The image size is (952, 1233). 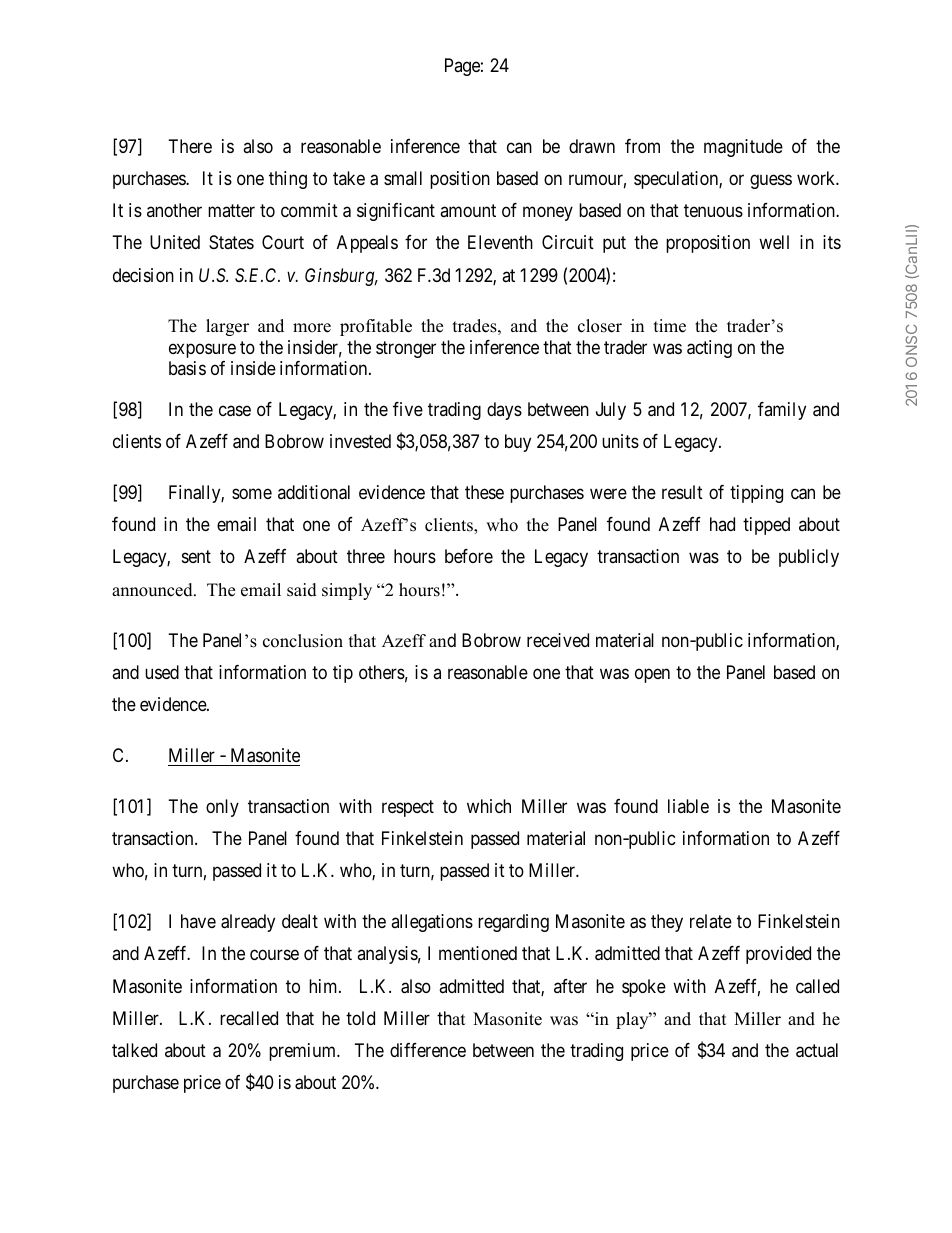 What do you see at coordinates (468, 211) in the screenshot?
I see `amount` at bounding box center [468, 211].
